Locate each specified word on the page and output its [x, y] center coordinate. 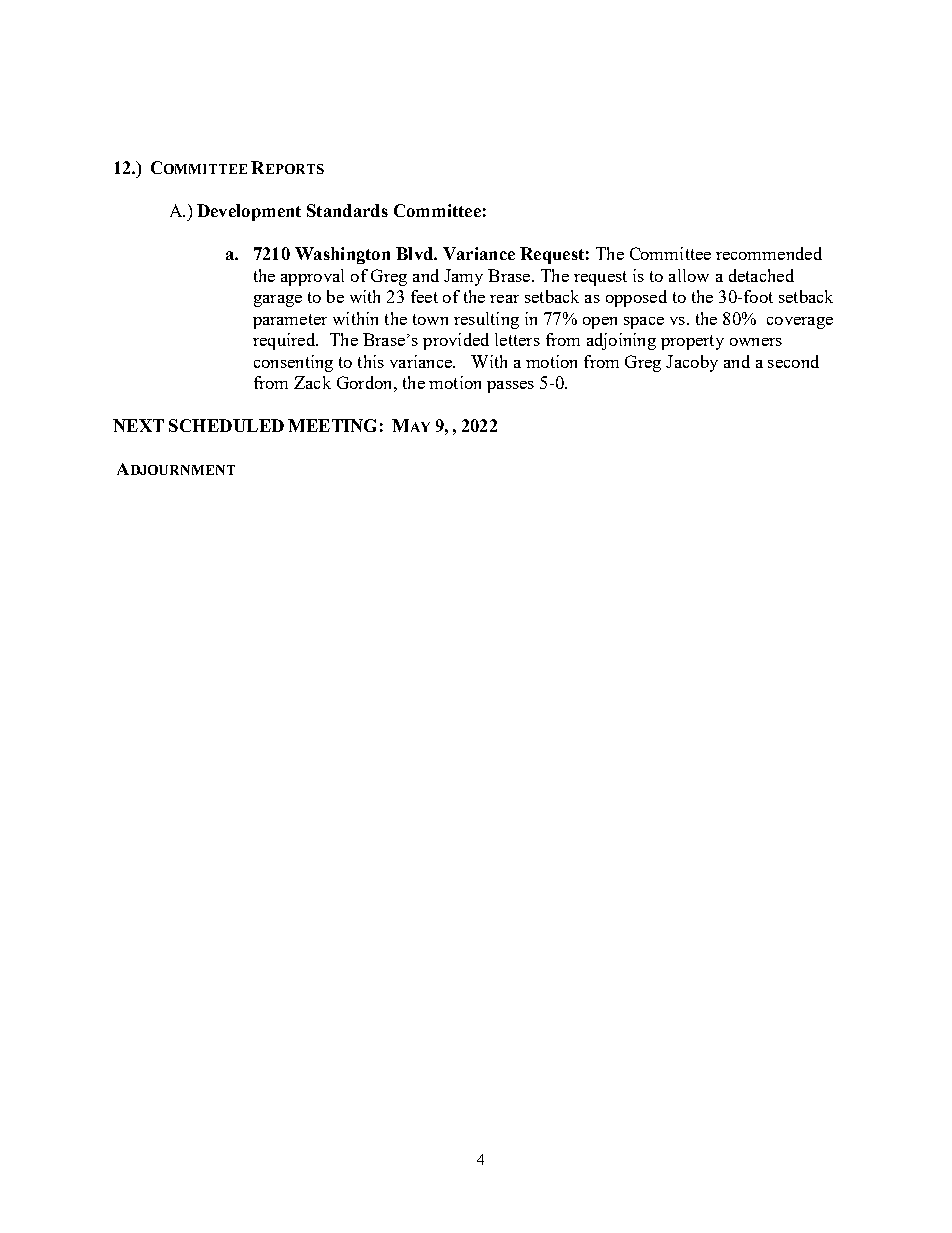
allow [689, 275]
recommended [769, 253]
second [793, 361]
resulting [486, 320]
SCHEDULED [226, 425]
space [644, 323]
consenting [293, 363]
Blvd [415, 253]
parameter [290, 321]
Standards [347, 210]
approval [312, 277]
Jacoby [692, 363]
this [371, 361]
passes [510, 387]
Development [249, 212]
